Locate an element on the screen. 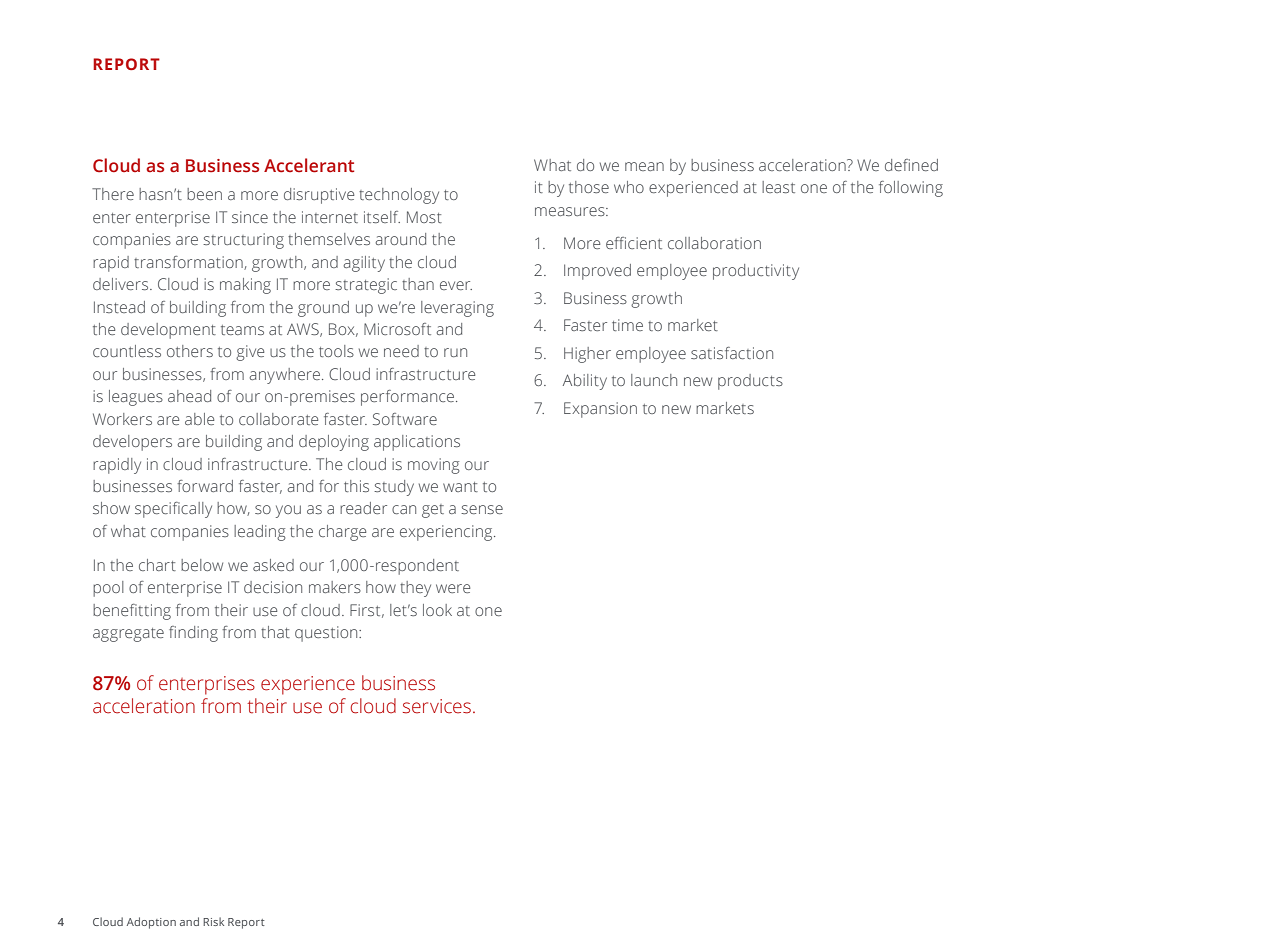  products is located at coordinates (750, 382).
